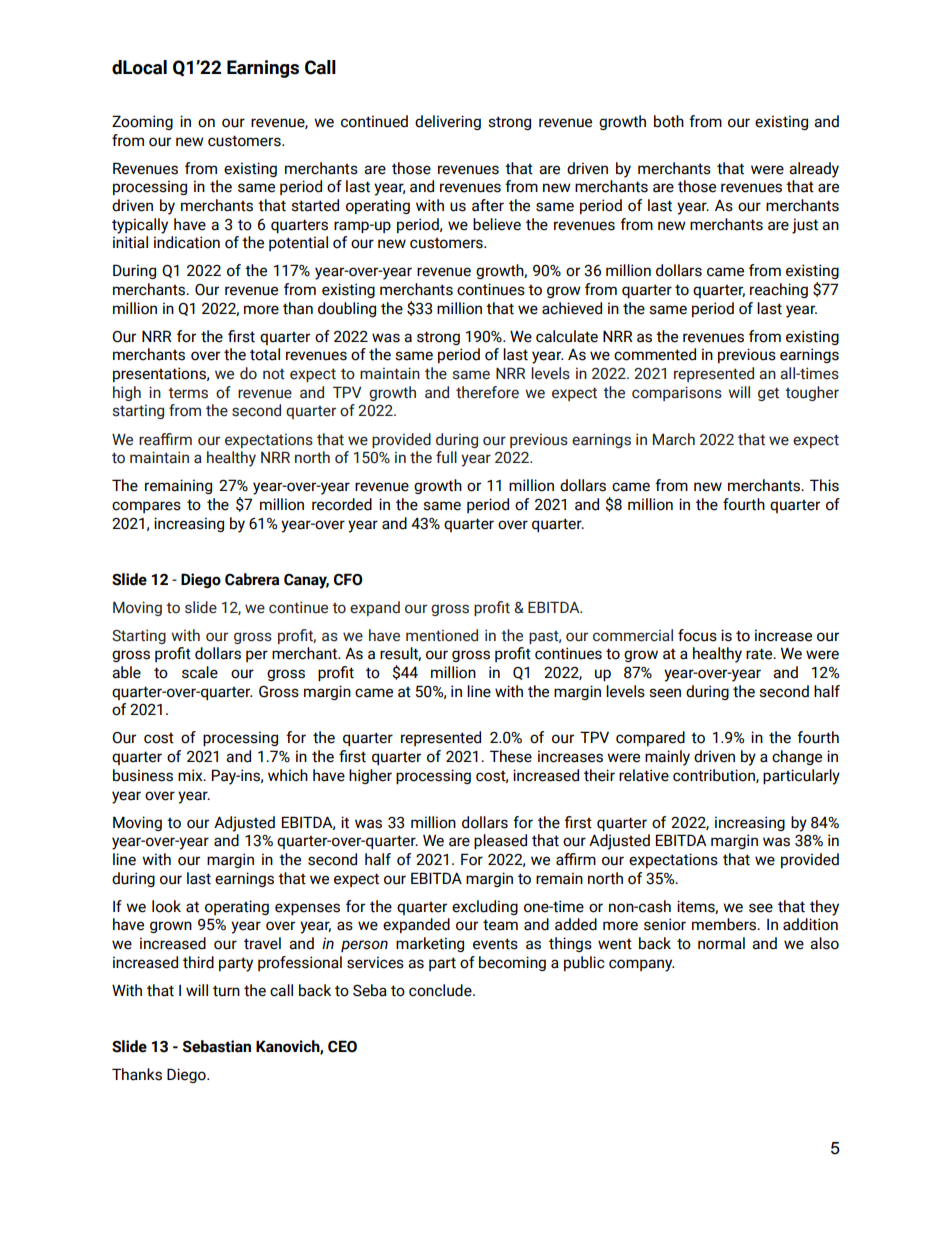  I want to click on terms, so click(188, 393).
